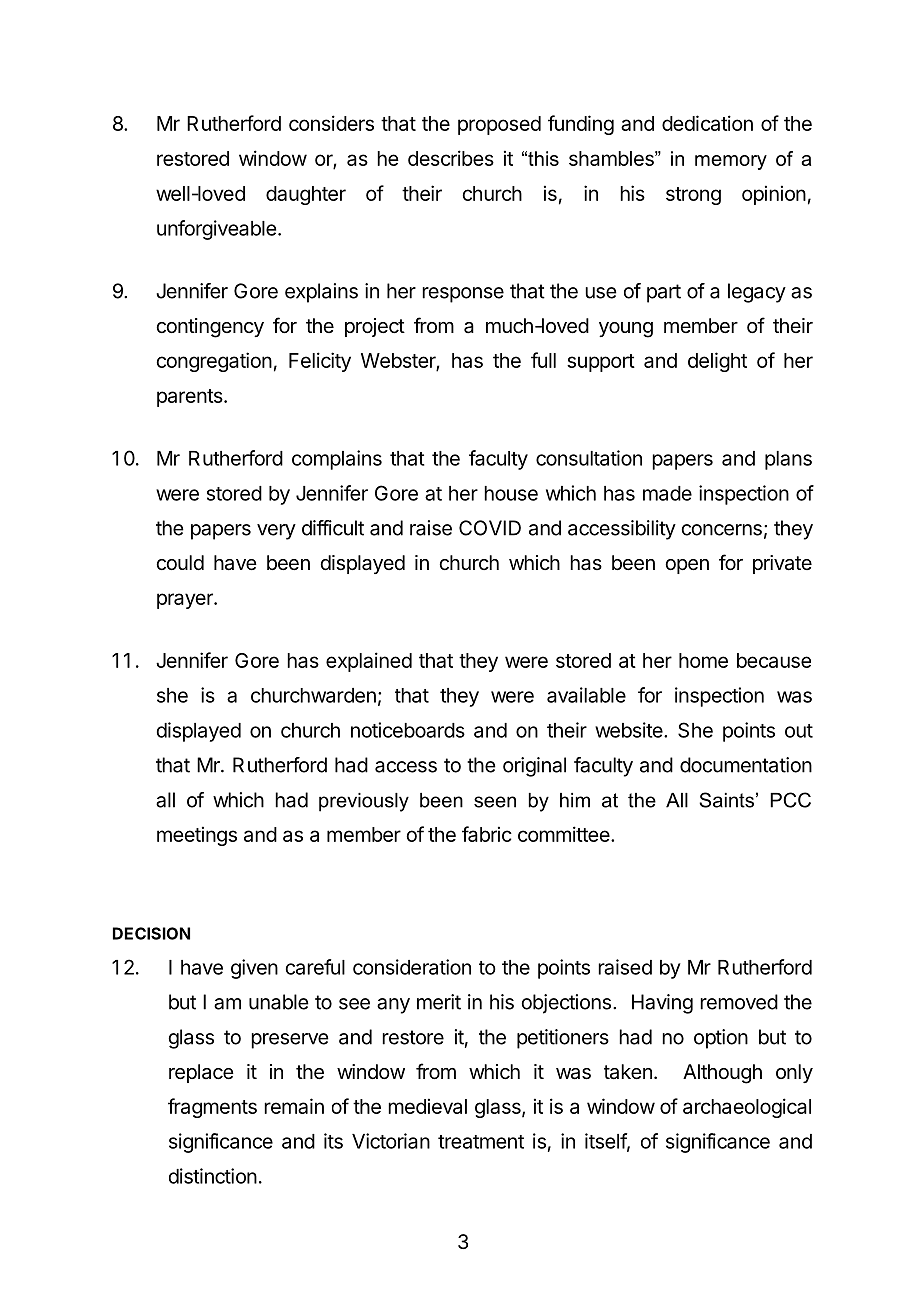 Image resolution: width=924 pixels, height=1308 pixels. What do you see at coordinates (369, 662) in the document?
I see `explained` at bounding box center [369, 662].
